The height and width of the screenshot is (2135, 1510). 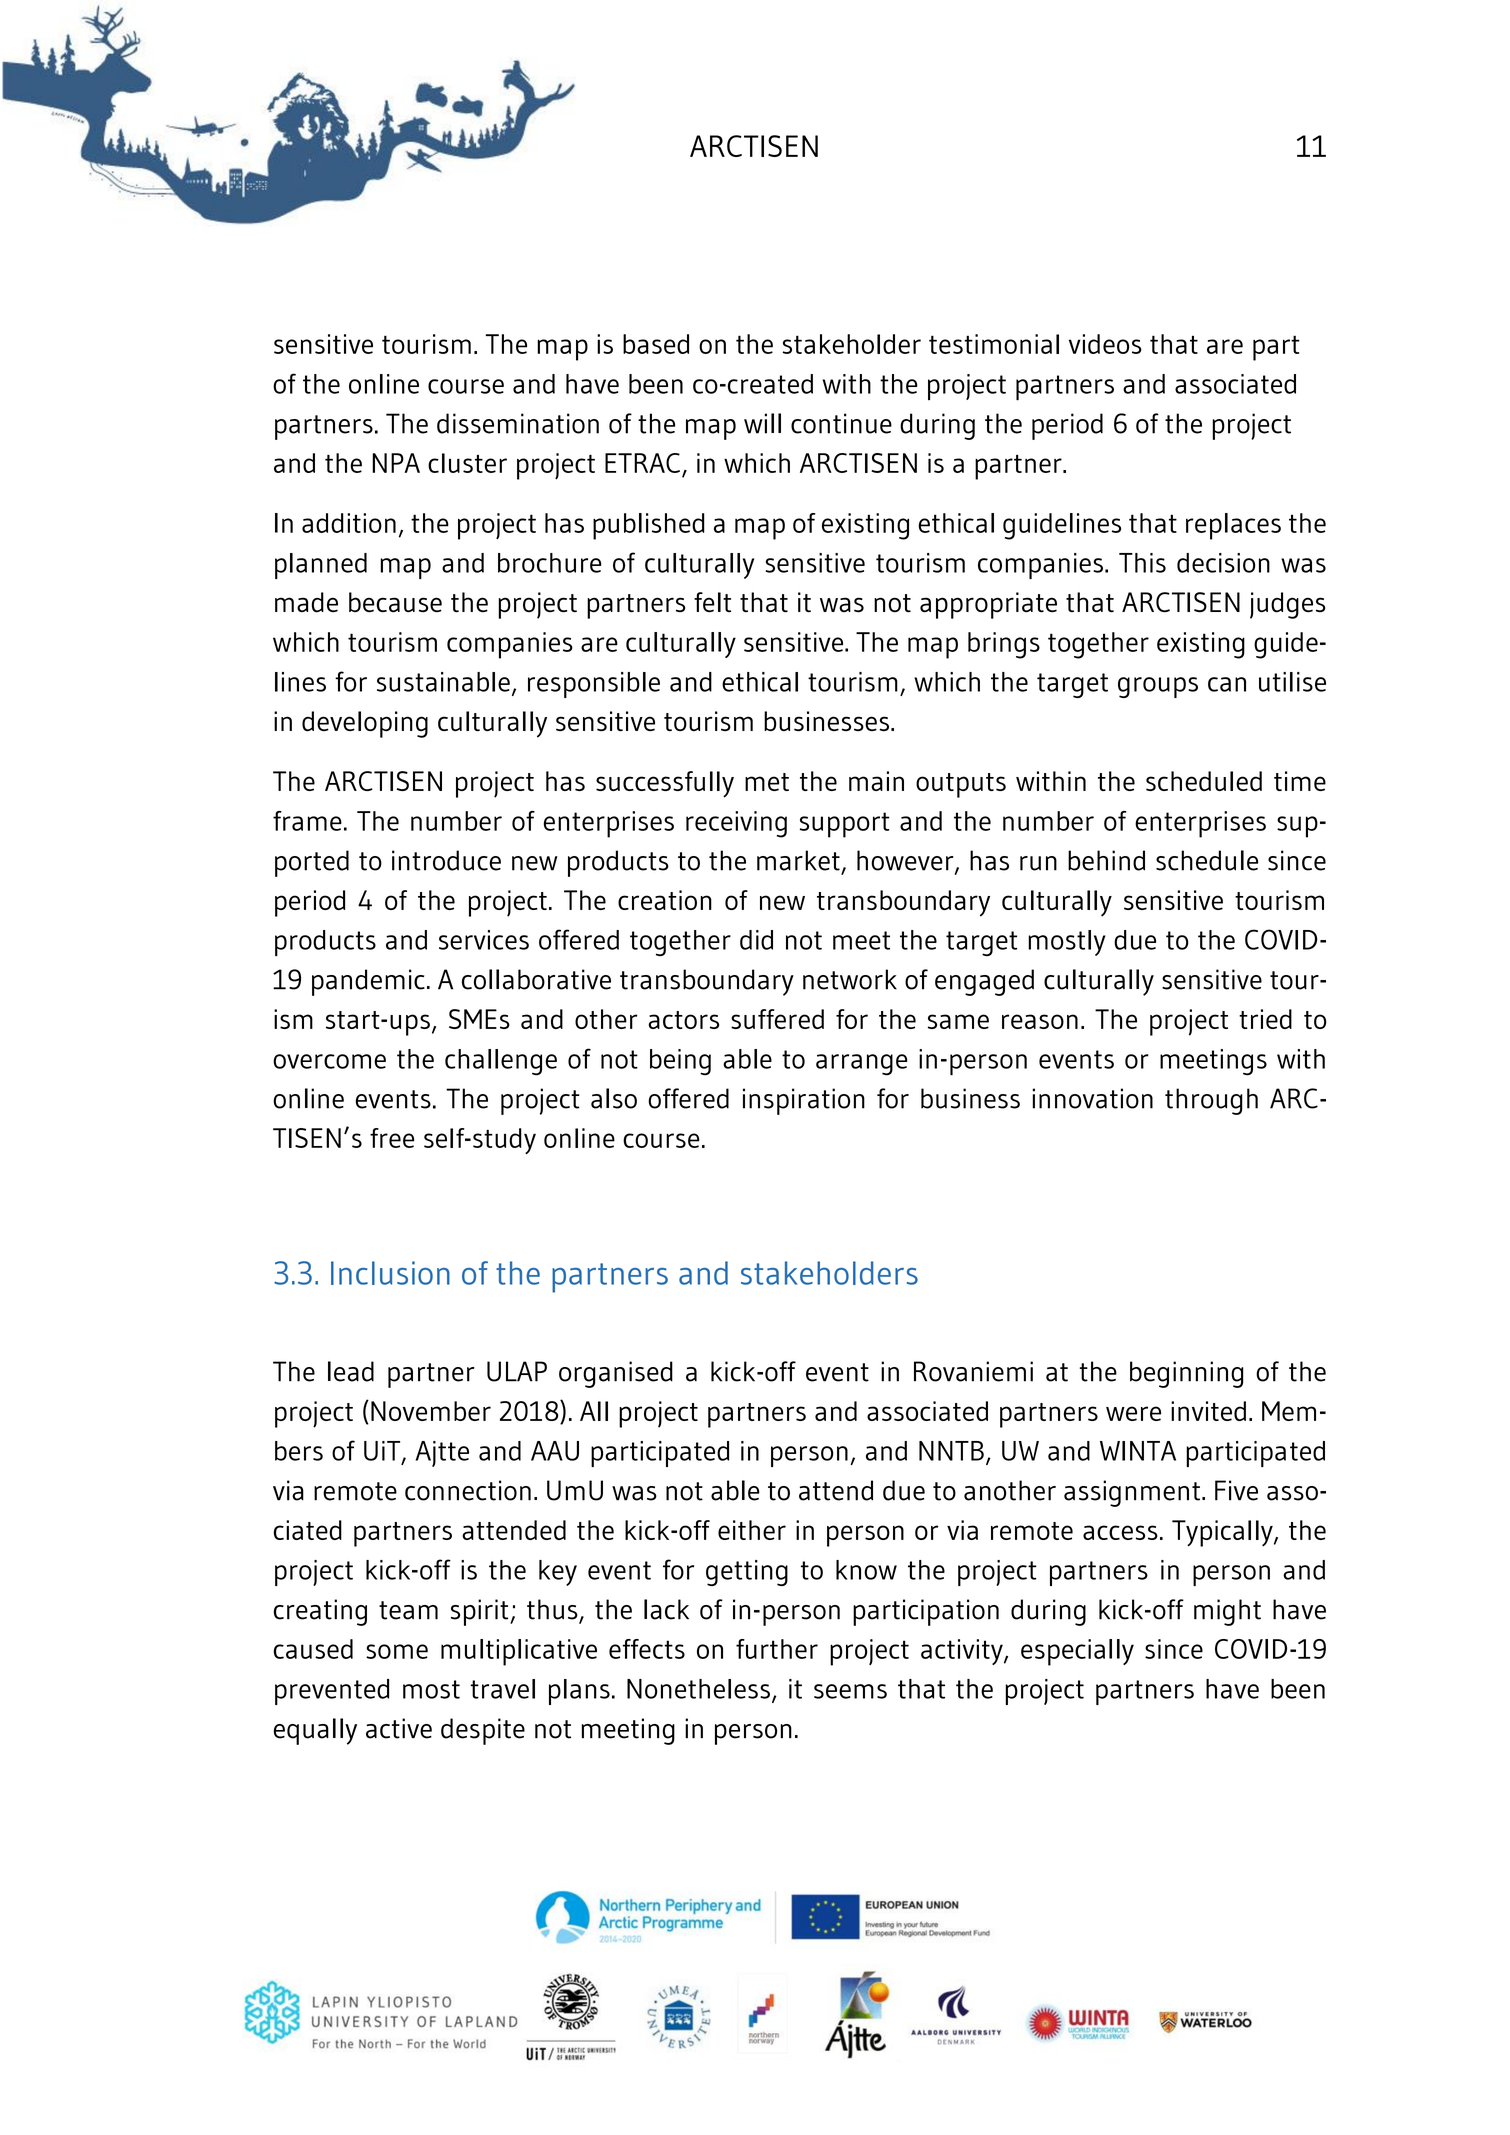 What do you see at coordinates (390, 1273) in the screenshot?
I see `Inclusion` at bounding box center [390, 1273].
